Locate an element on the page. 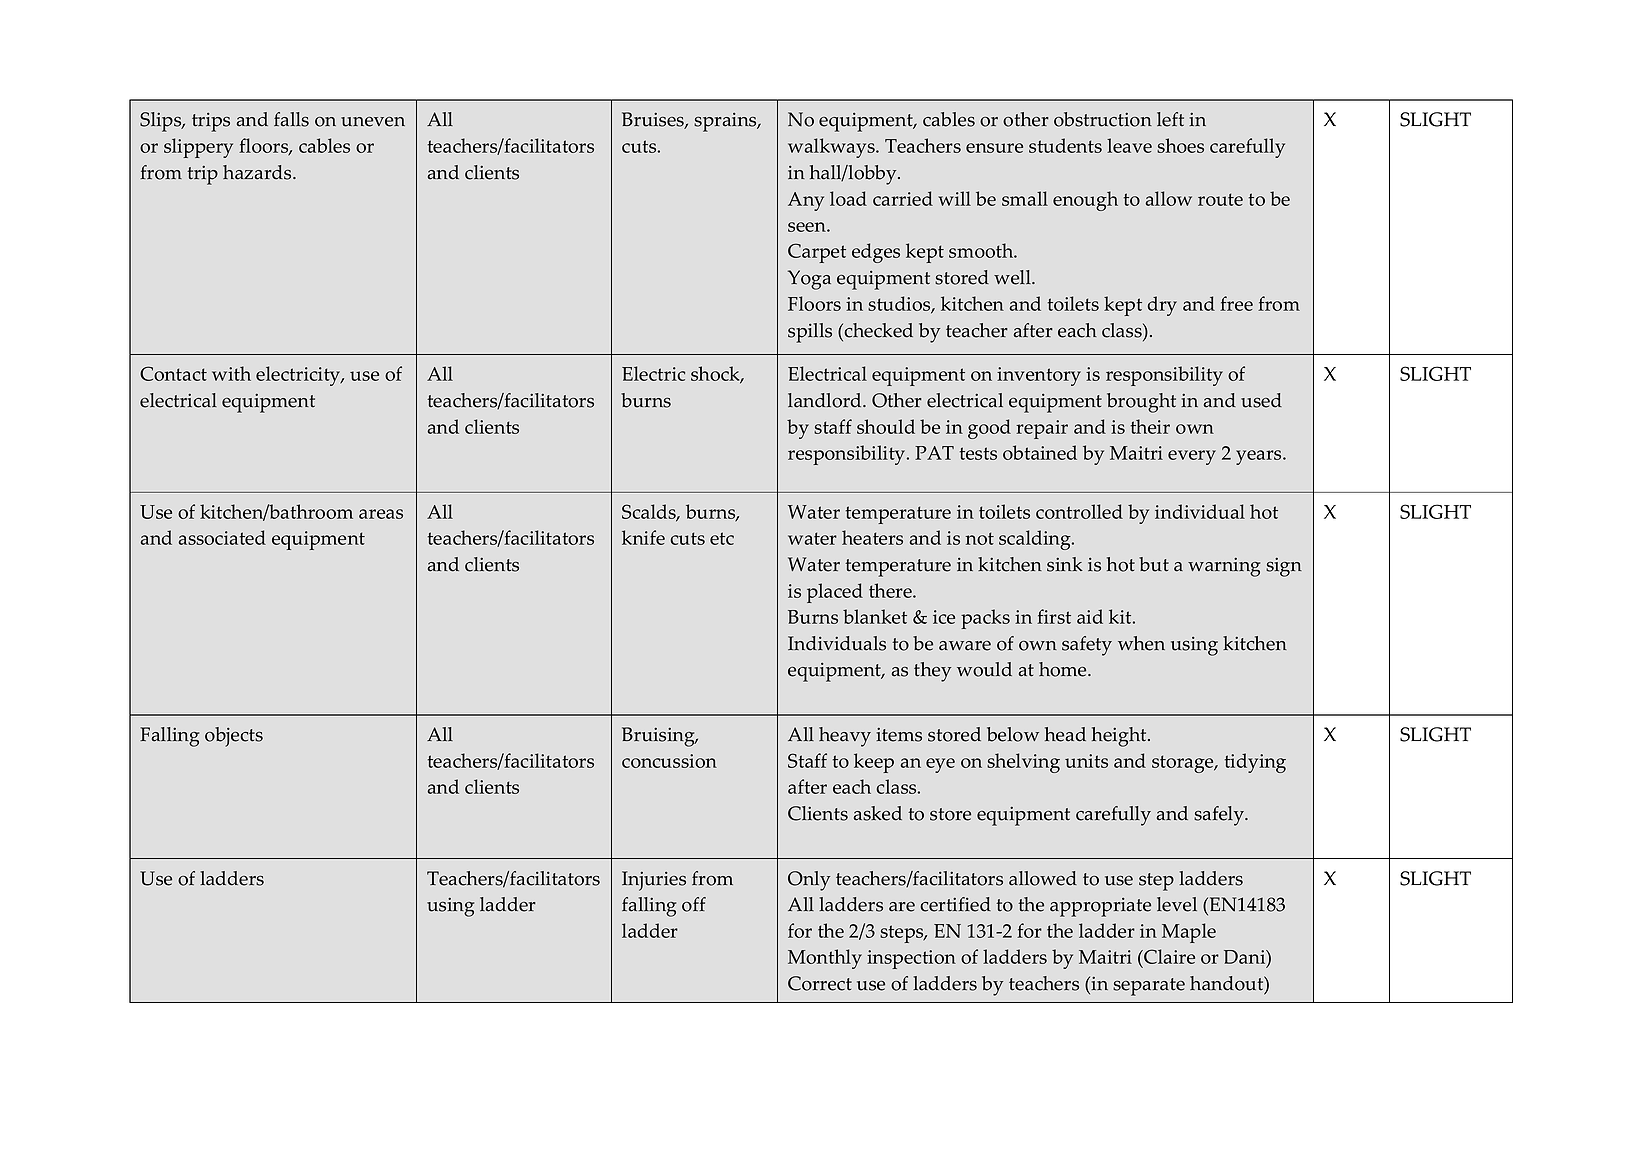  home is located at coordinates (1064, 669).
